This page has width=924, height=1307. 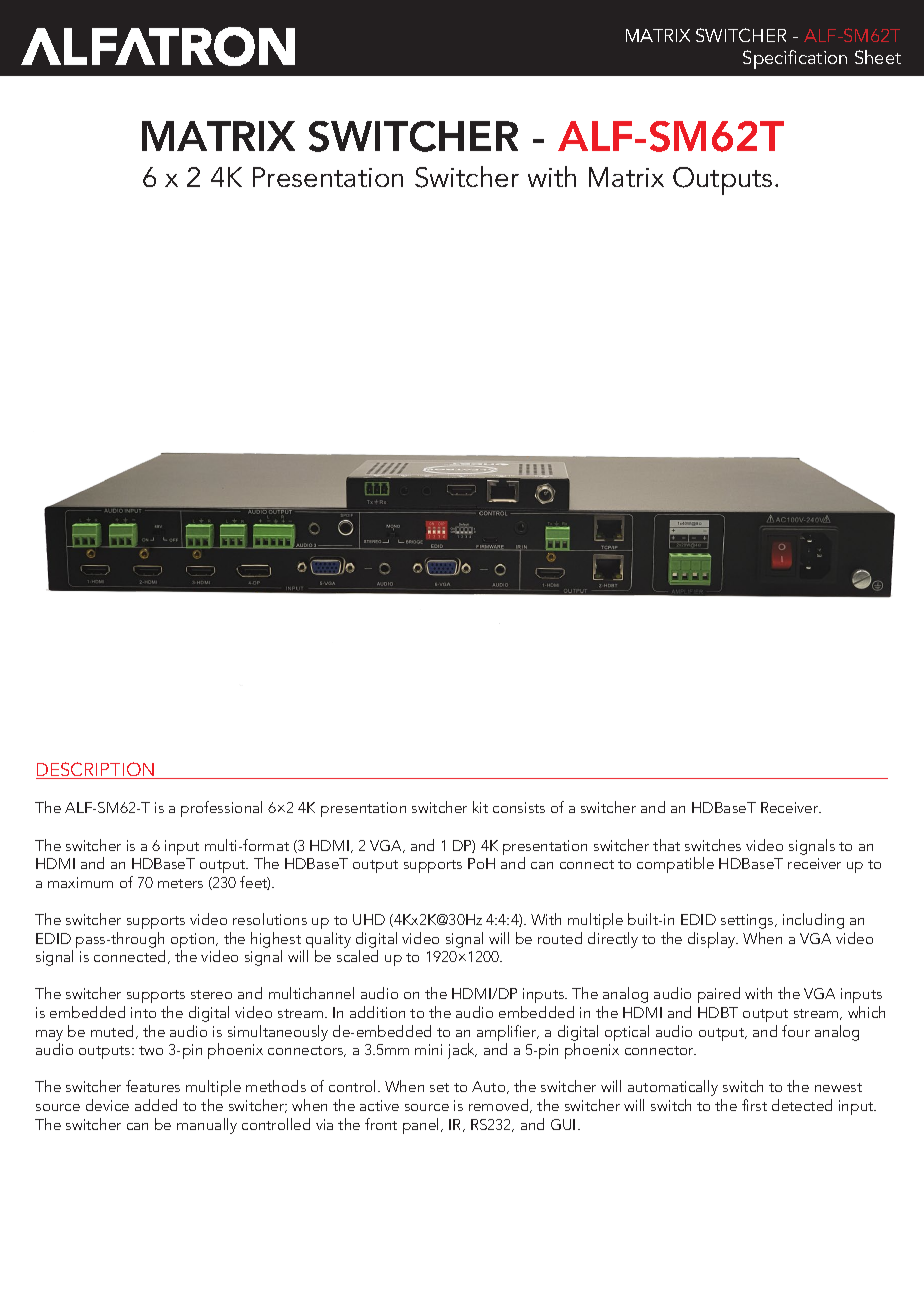 What do you see at coordinates (519, 807) in the page?
I see `consists` at bounding box center [519, 807].
